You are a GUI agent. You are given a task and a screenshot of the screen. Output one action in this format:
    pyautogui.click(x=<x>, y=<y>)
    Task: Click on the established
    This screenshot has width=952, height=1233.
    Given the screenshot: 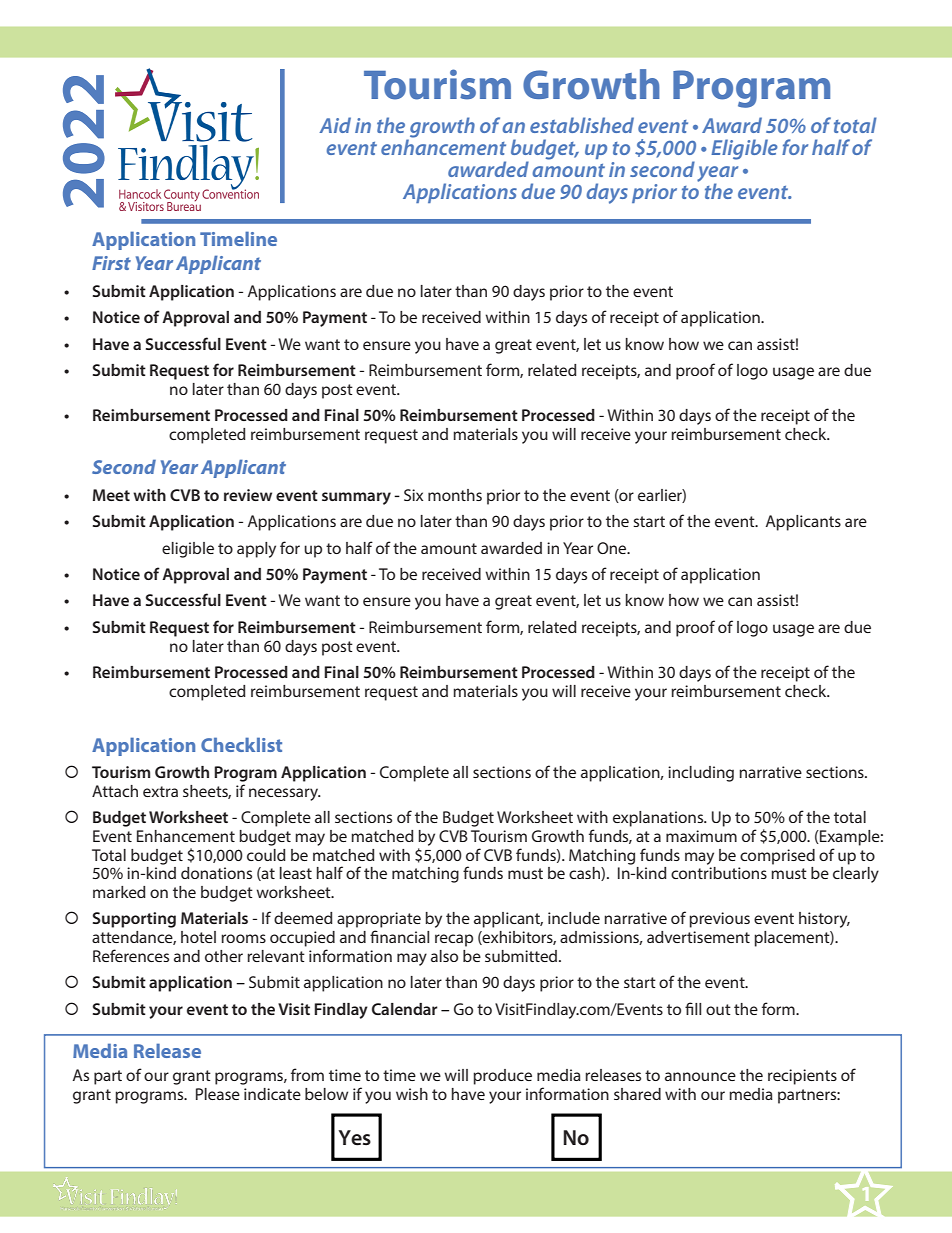 What is the action you would take?
    pyautogui.click(x=582, y=125)
